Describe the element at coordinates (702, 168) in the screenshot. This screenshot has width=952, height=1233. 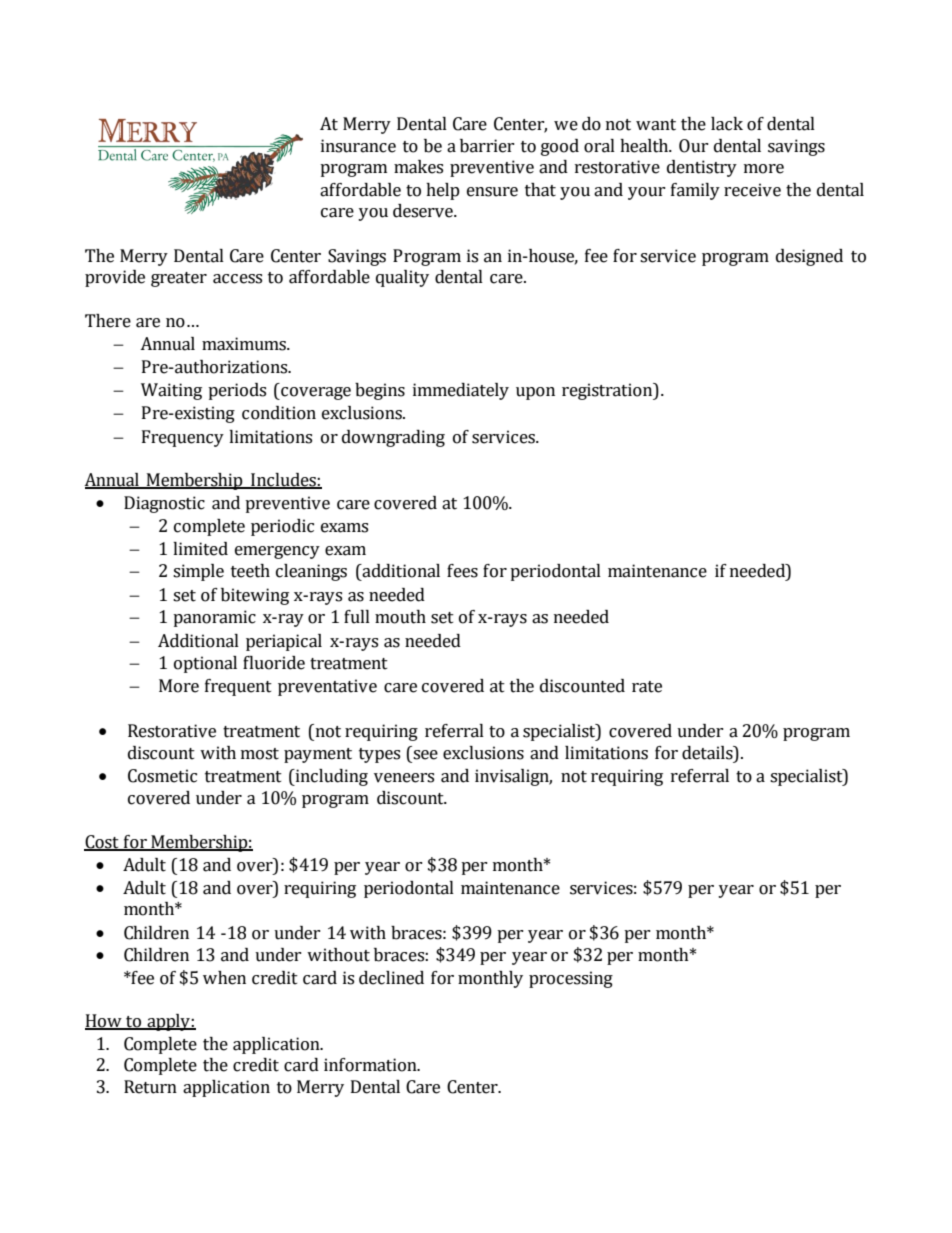
I see `dentistry` at that location.
